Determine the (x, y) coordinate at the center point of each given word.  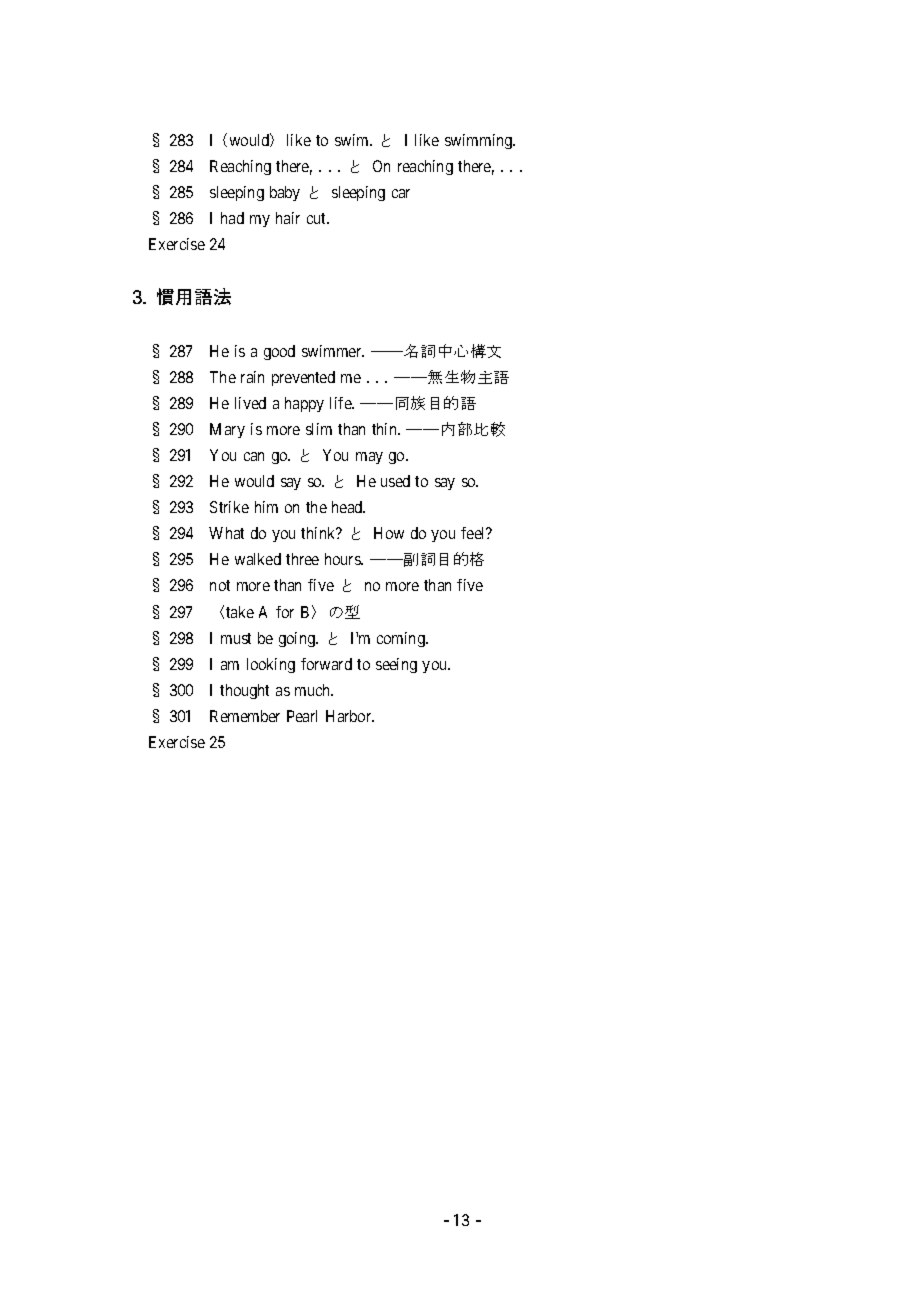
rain (252, 377)
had (232, 218)
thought (244, 691)
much (314, 690)
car (401, 193)
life (342, 403)
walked (258, 559)
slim (319, 429)
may (369, 458)
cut (318, 218)
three (302, 559)
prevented (303, 378)
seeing (396, 665)
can (254, 456)
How (389, 533)
